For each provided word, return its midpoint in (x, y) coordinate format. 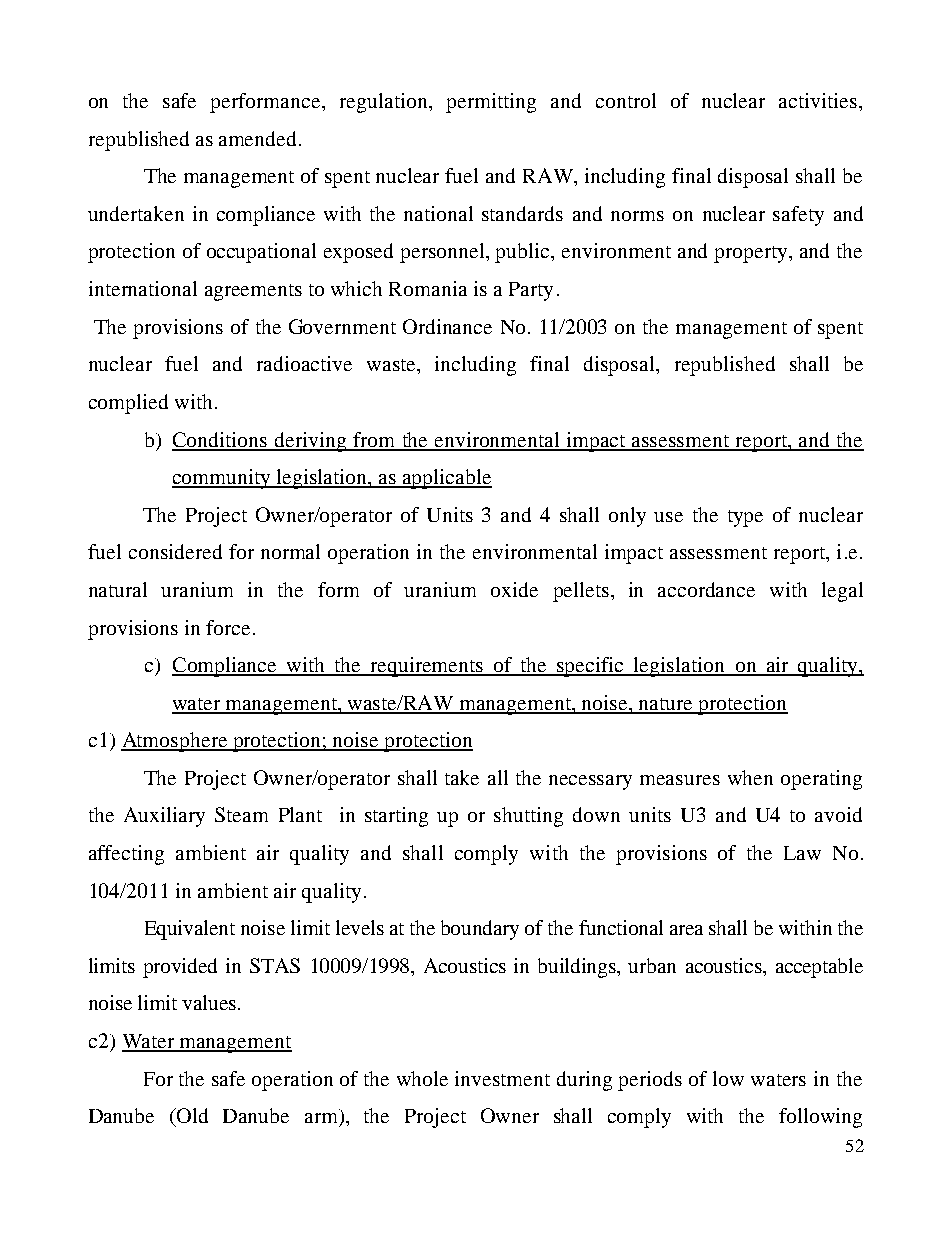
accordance (706, 589)
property (752, 254)
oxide (514, 589)
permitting (491, 103)
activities (818, 100)
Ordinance (447, 326)
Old (191, 1115)
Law (802, 853)
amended (259, 138)
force (230, 627)
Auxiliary (164, 817)
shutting (528, 817)
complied (128, 404)
